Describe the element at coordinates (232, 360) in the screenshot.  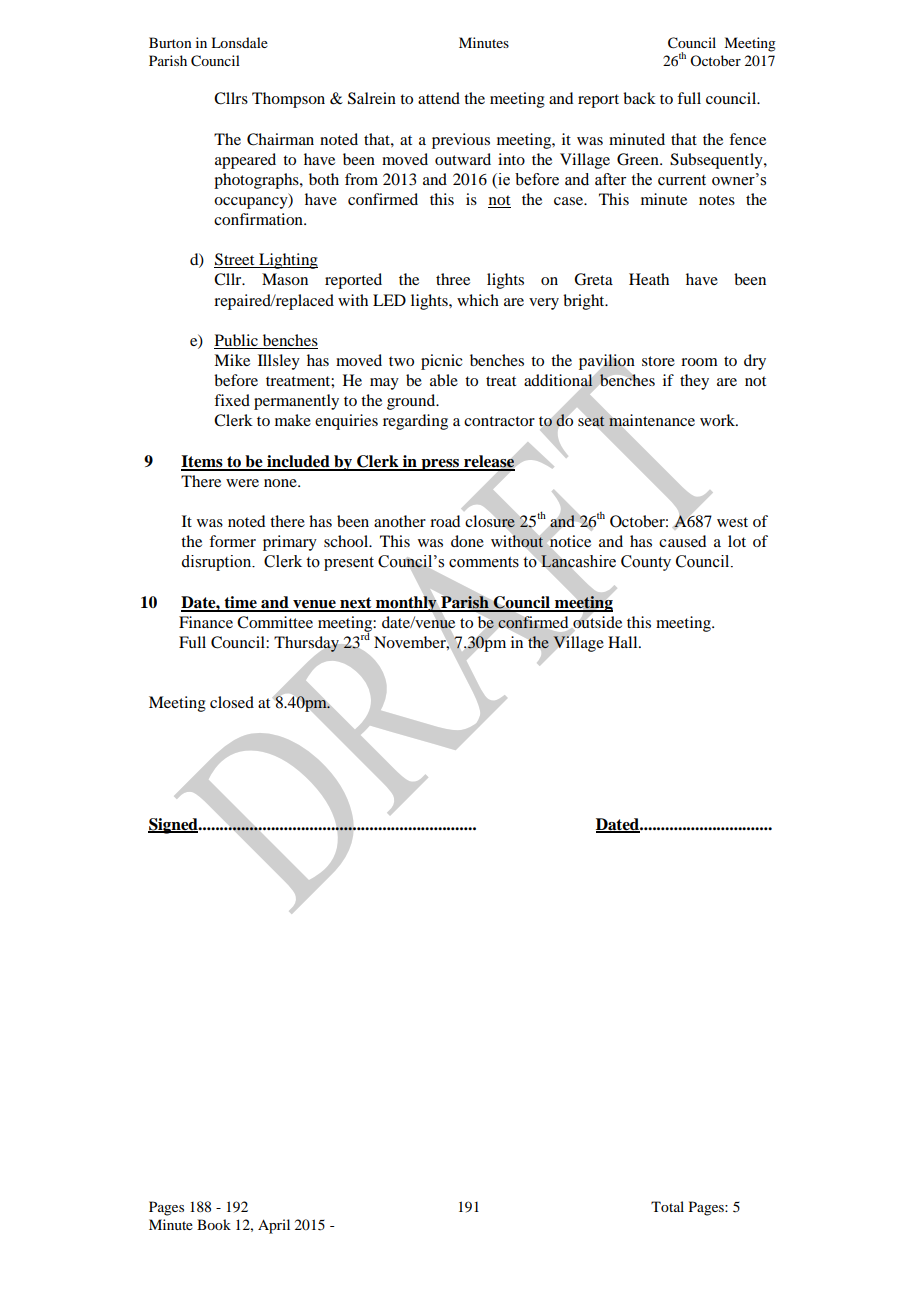
I see `Mike` at that location.
